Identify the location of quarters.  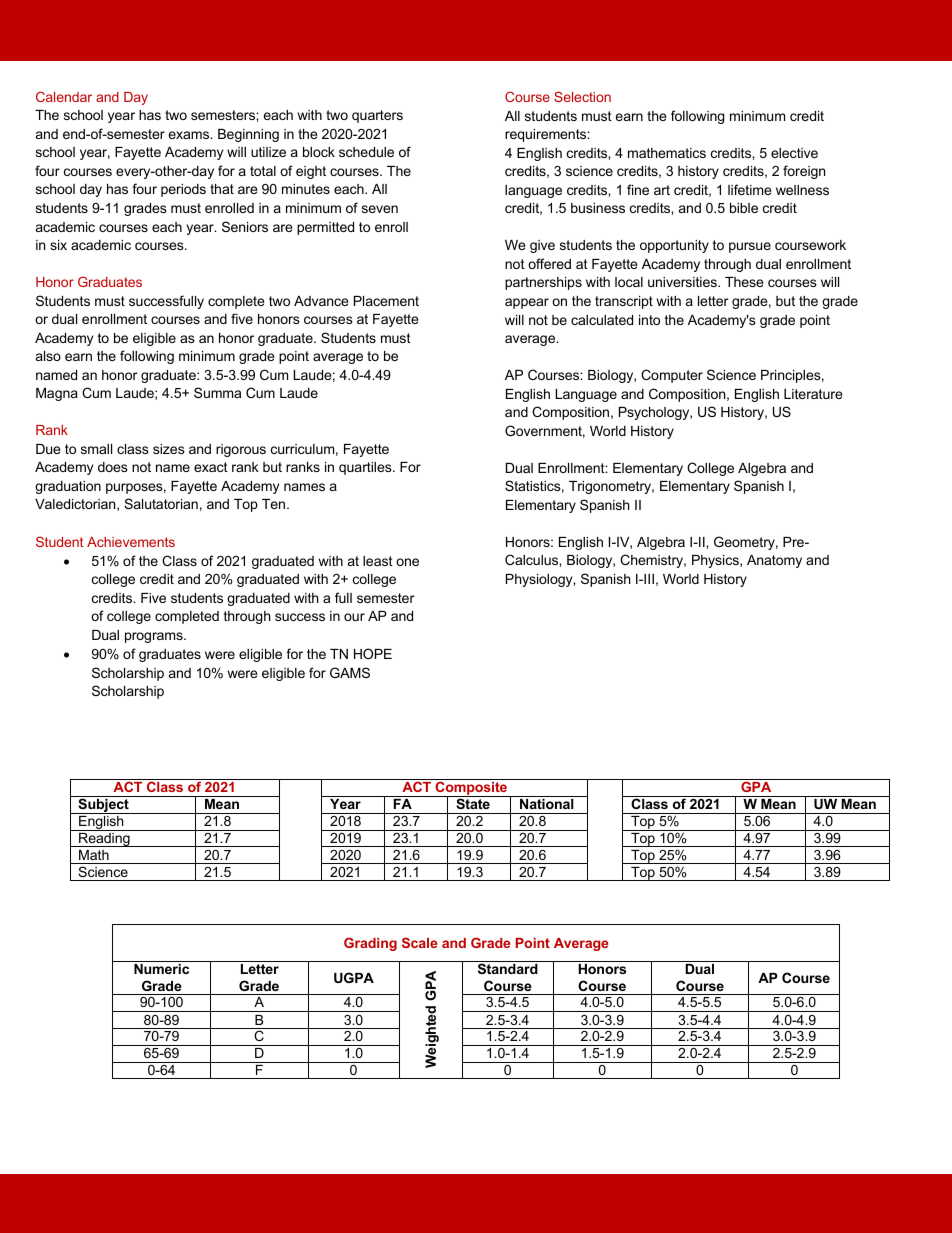
(377, 116).
